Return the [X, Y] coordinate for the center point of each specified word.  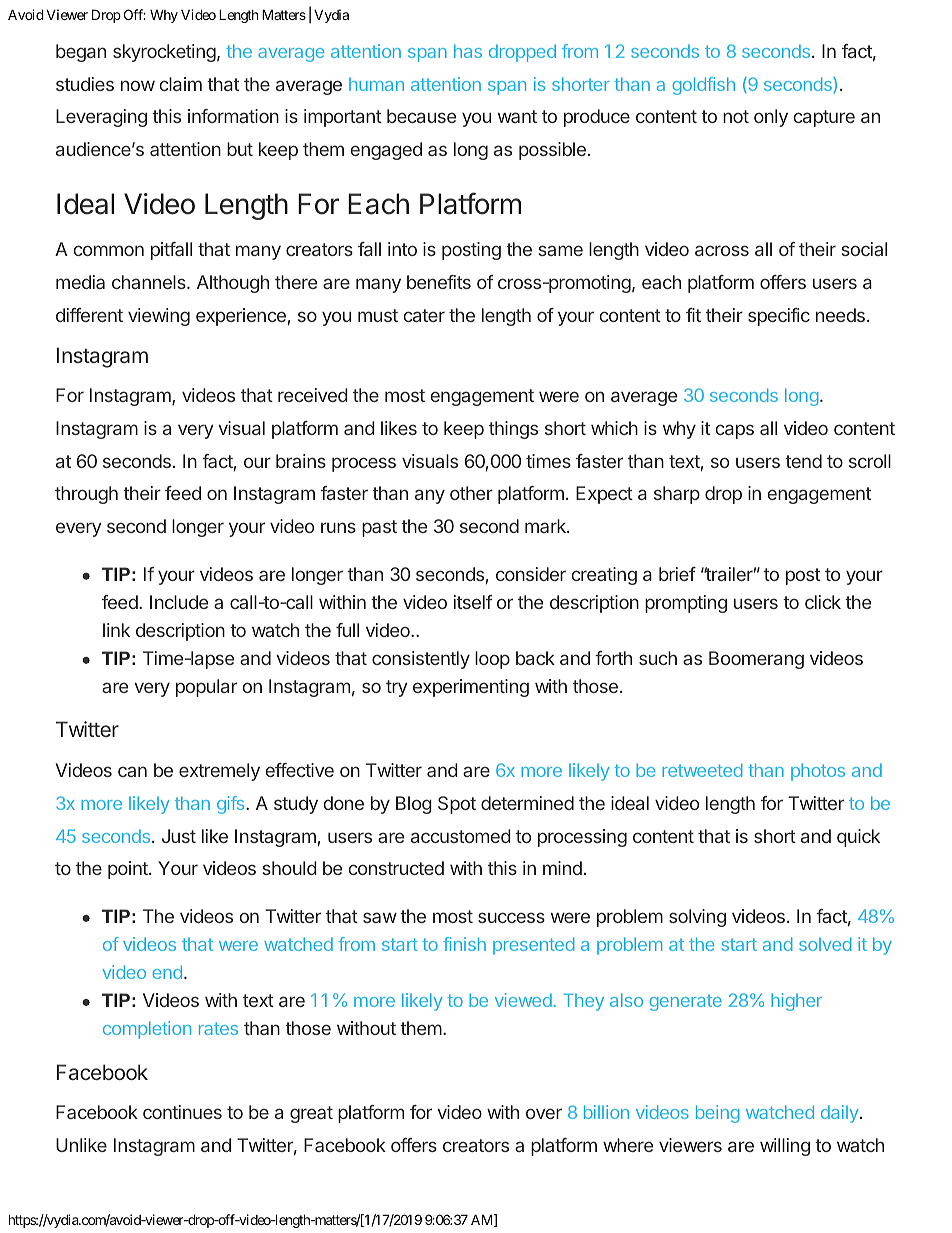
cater [424, 315]
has [468, 51]
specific [779, 317]
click [823, 602]
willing [785, 1147]
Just [179, 836]
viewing [159, 317]
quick [858, 838]
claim [181, 84]
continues [182, 1112]
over [544, 1113]
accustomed [461, 836]
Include [179, 602]
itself [473, 602]
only [771, 118]
